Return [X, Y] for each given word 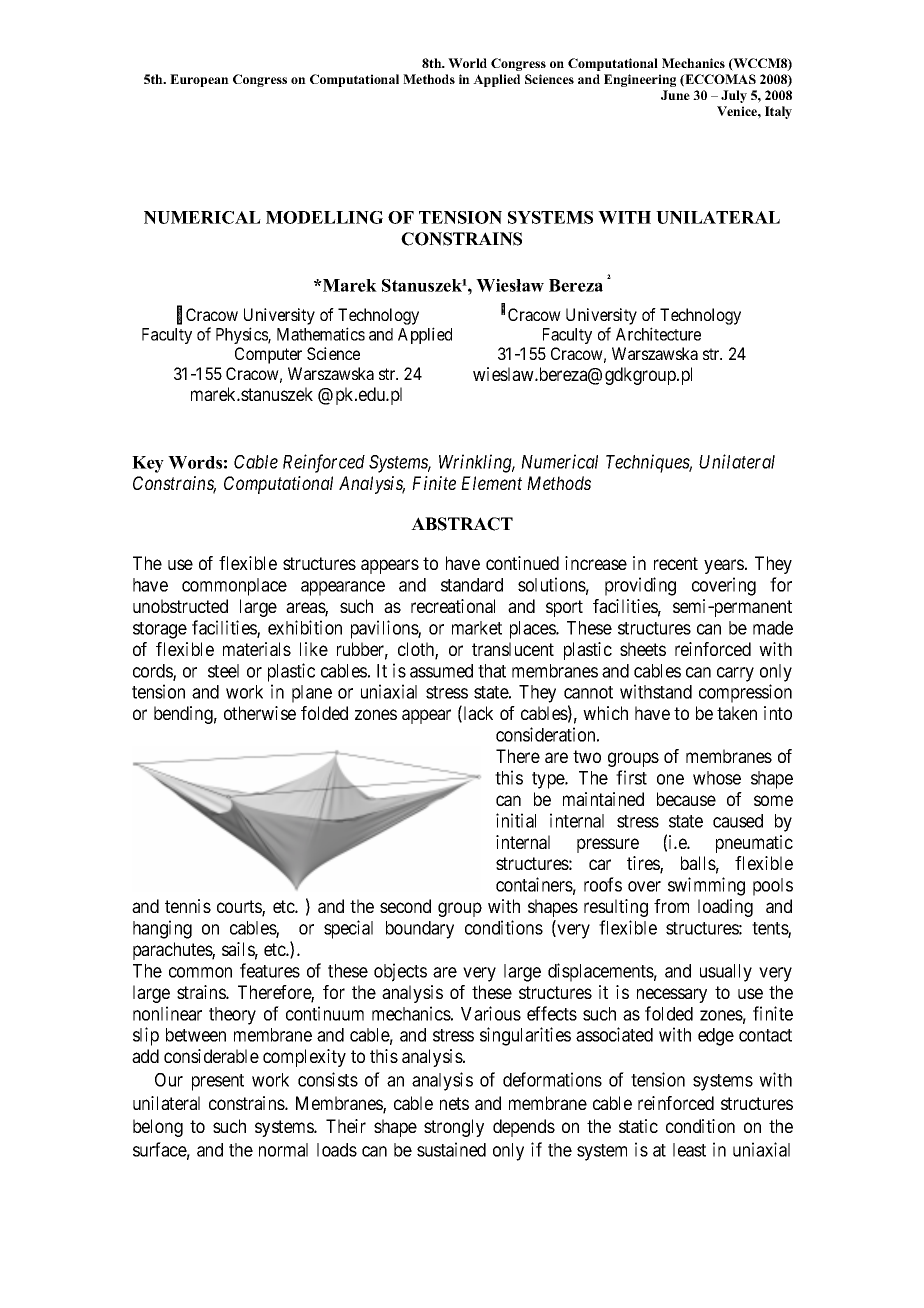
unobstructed [180, 606]
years [724, 566]
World [467, 63]
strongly [454, 1128]
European [199, 80]
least [689, 1150]
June [675, 95]
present [218, 1082]
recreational [453, 606]
